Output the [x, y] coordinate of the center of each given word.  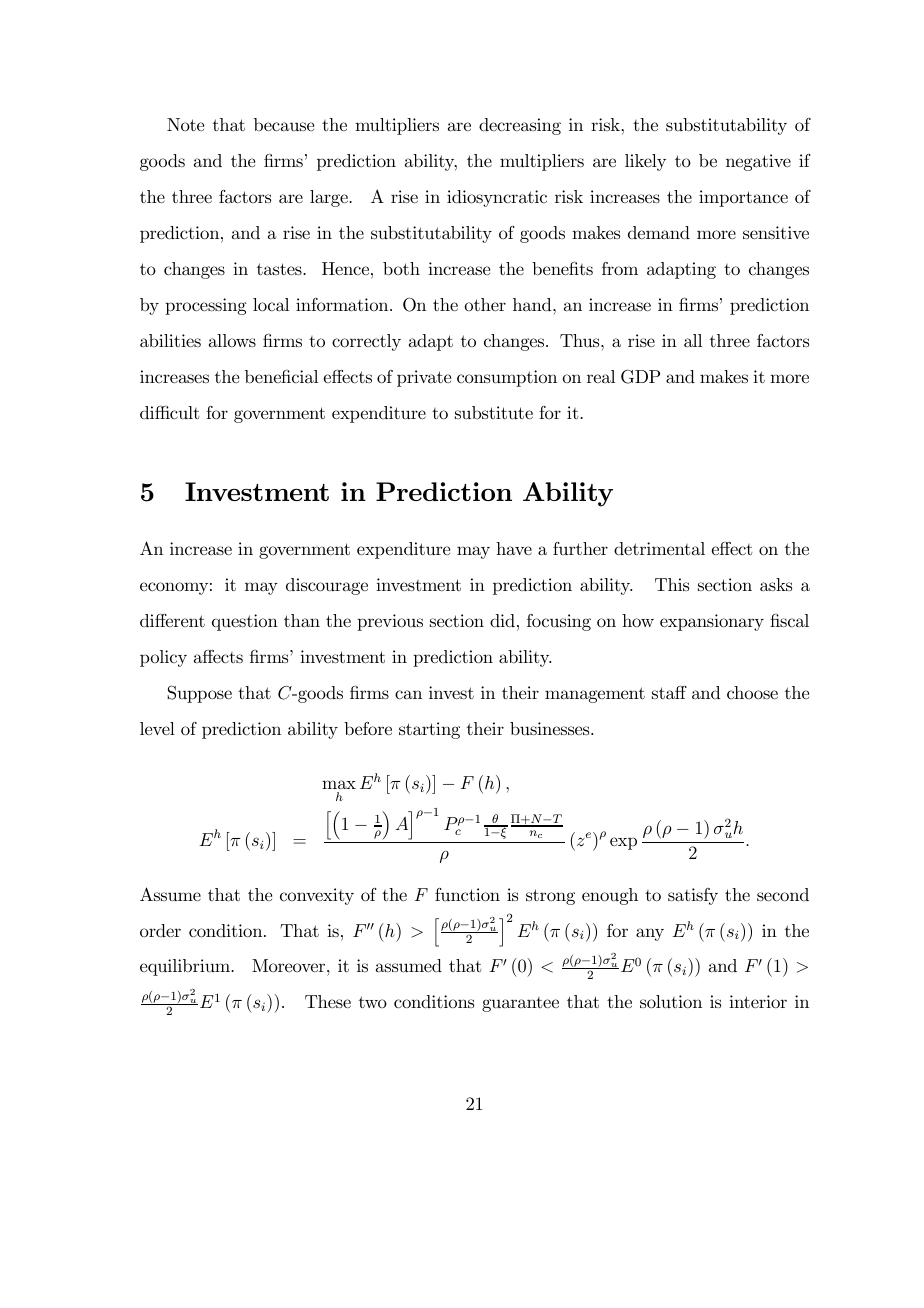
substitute [494, 412]
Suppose [199, 694]
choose [752, 693]
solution [671, 1002]
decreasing [520, 126]
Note [185, 124]
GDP [640, 376]
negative [758, 162]
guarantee [520, 1004]
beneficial [281, 376]
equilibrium [186, 967]
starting [429, 730]
